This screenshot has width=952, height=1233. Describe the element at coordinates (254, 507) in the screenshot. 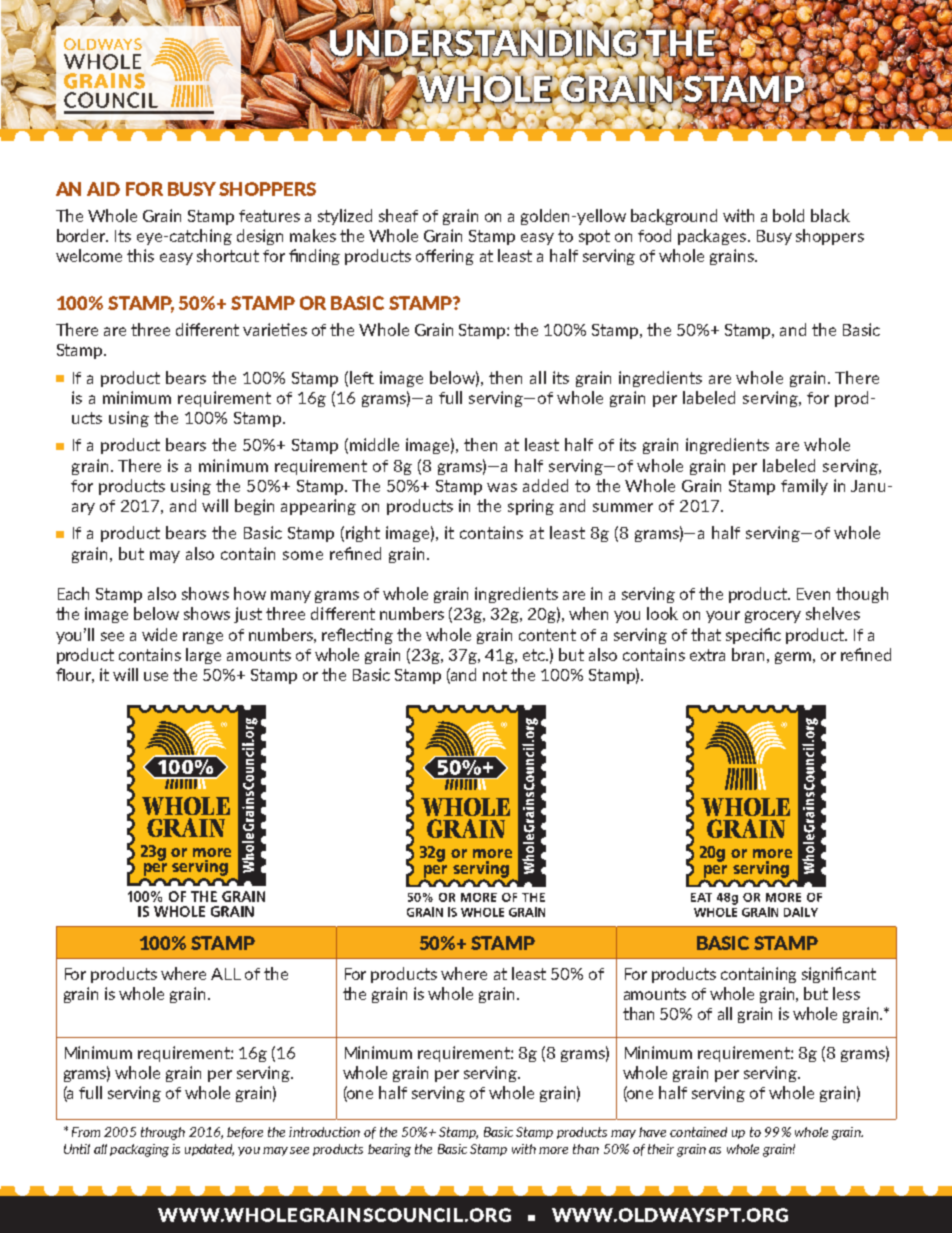

I see `begin` at that location.
